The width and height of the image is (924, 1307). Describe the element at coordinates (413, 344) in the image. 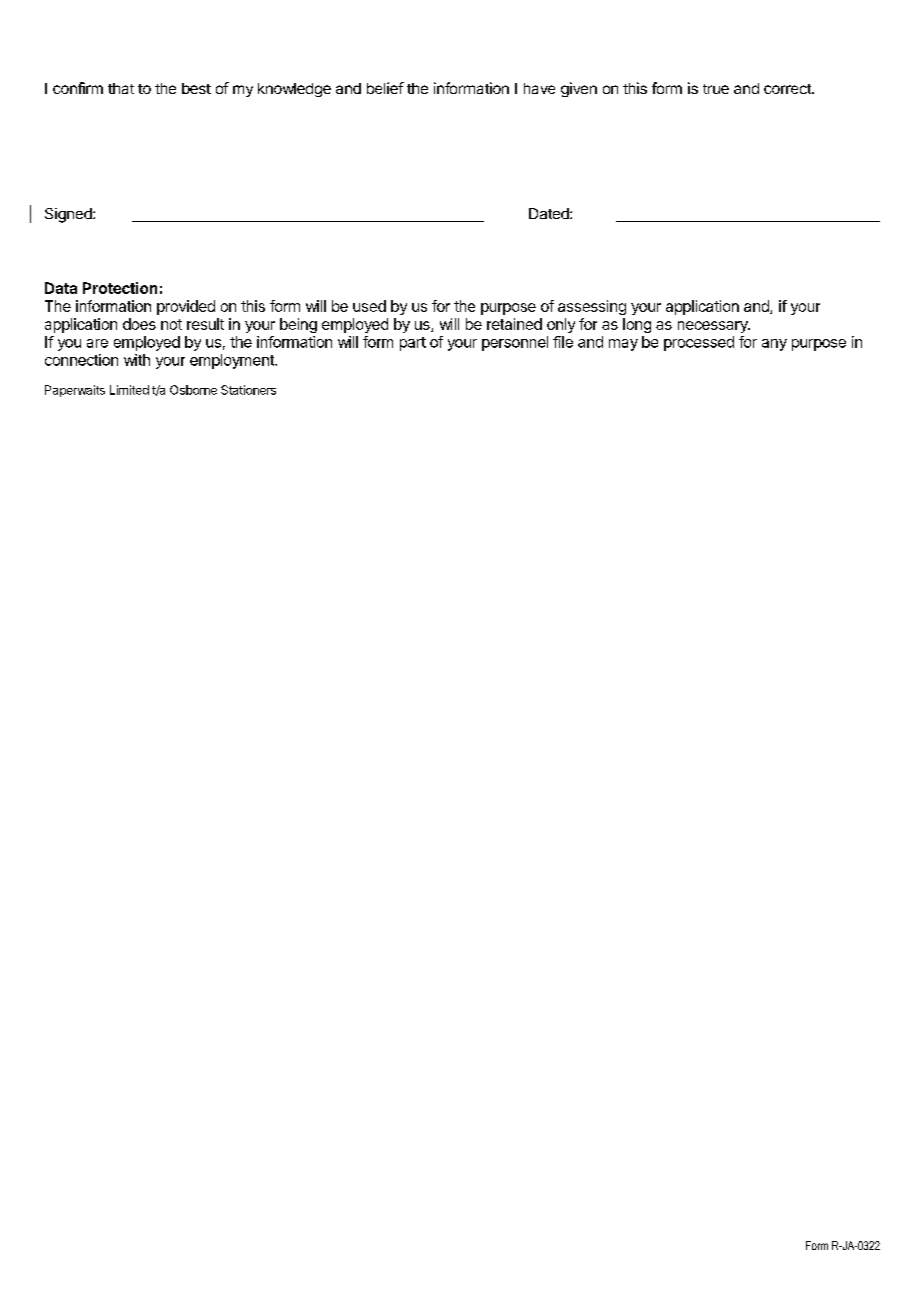

I see `part` at that location.
